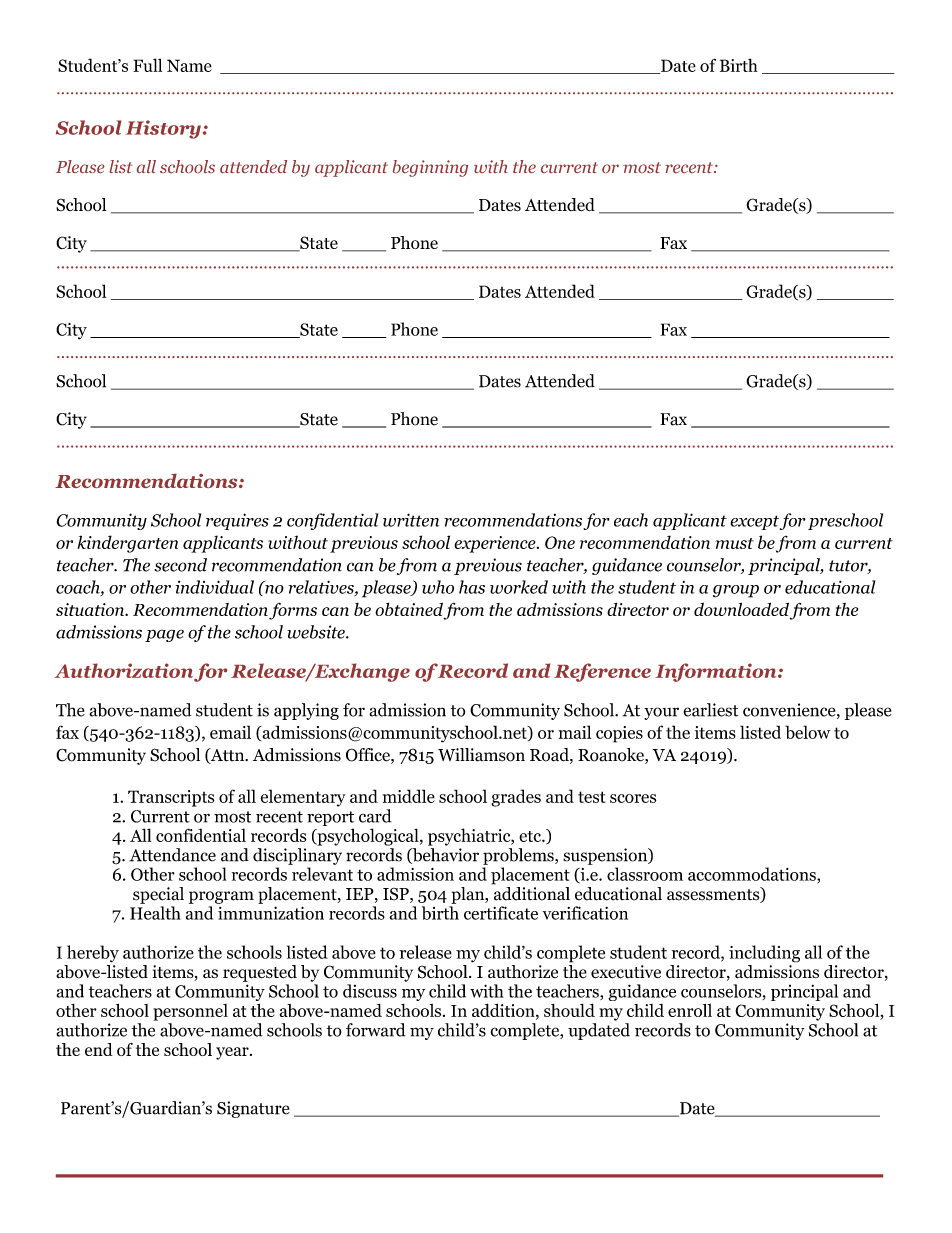 Image resolution: width=952 pixels, height=1233 pixels. I want to click on requires, so click(237, 521).
